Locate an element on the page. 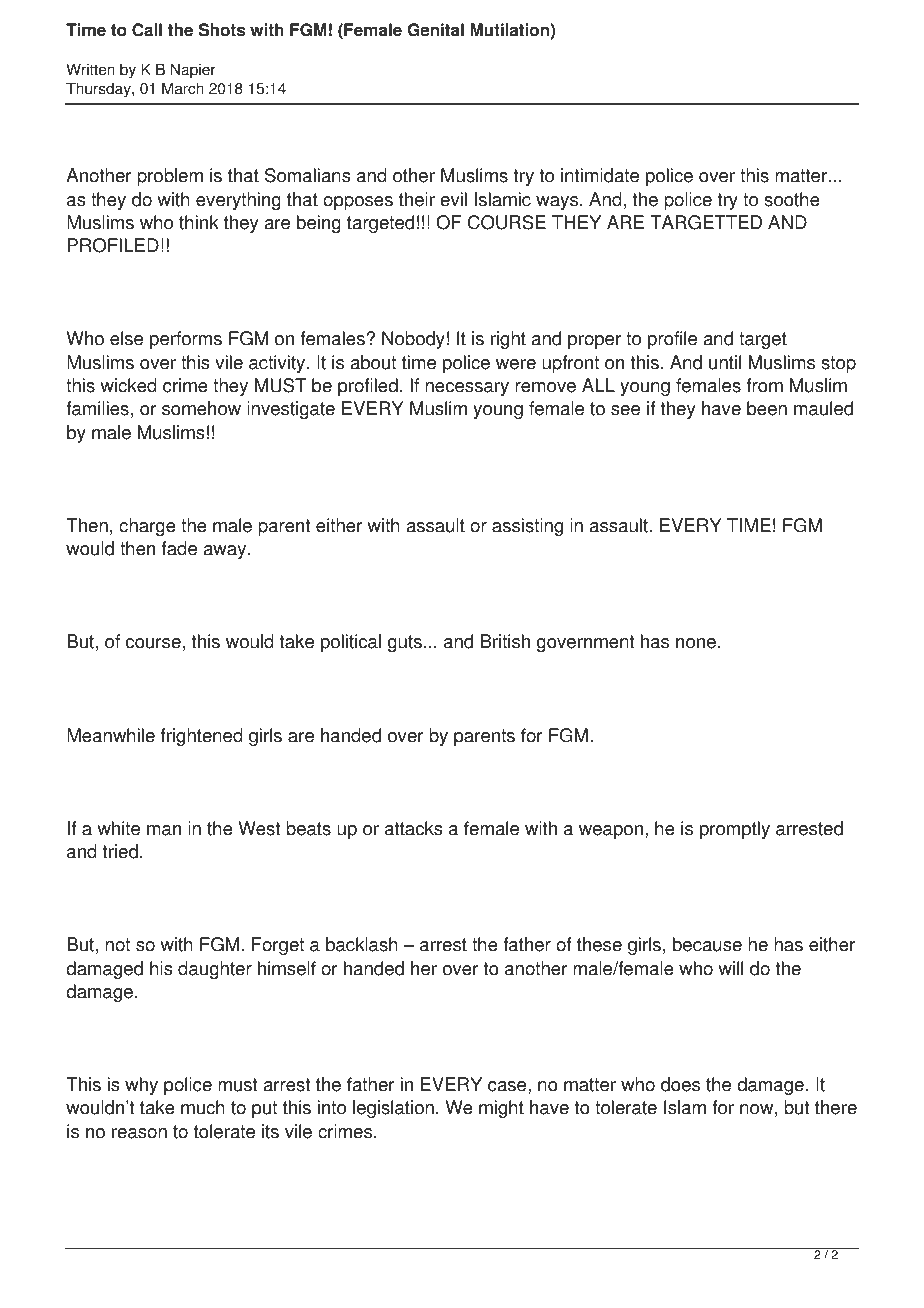  soothe is located at coordinates (792, 199).
